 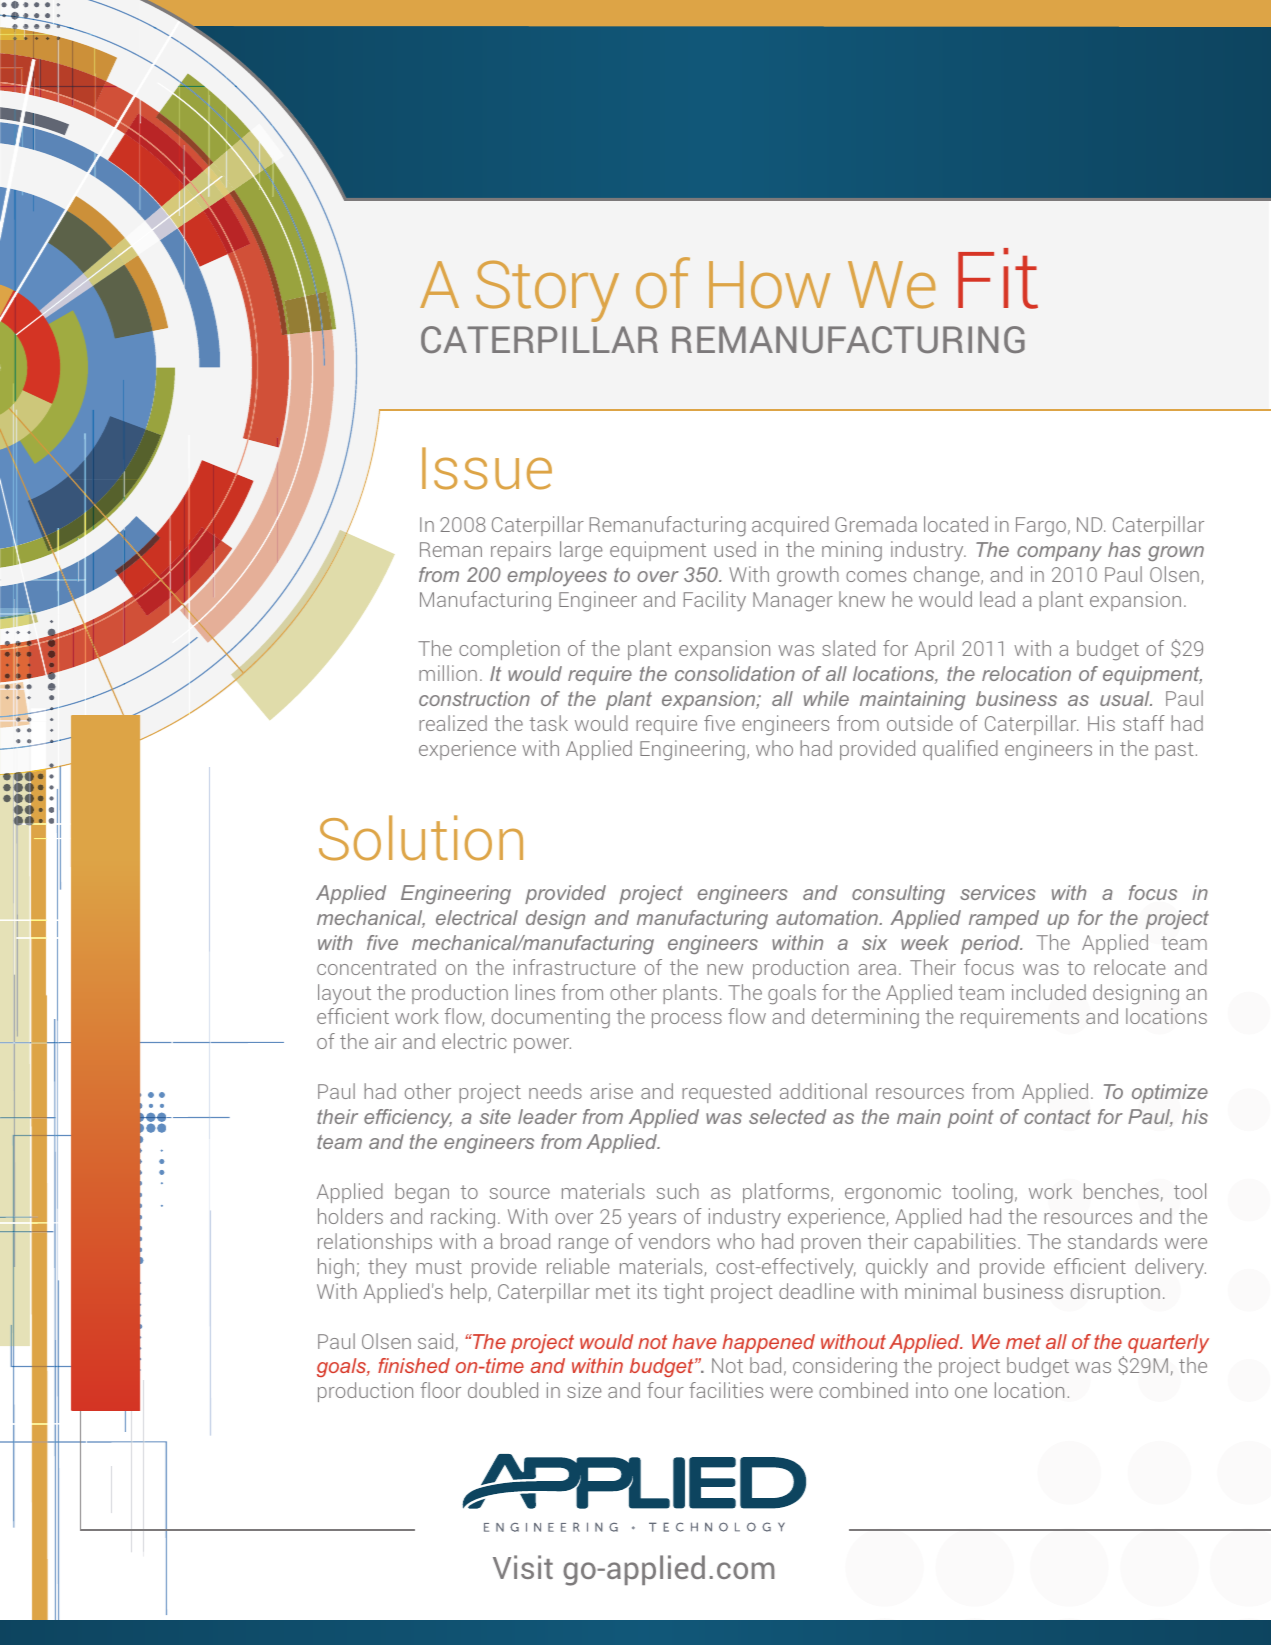 What do you see at coordinates (787, 1116) in the document?
I see `selected` at bounding box center [787, 1116].
